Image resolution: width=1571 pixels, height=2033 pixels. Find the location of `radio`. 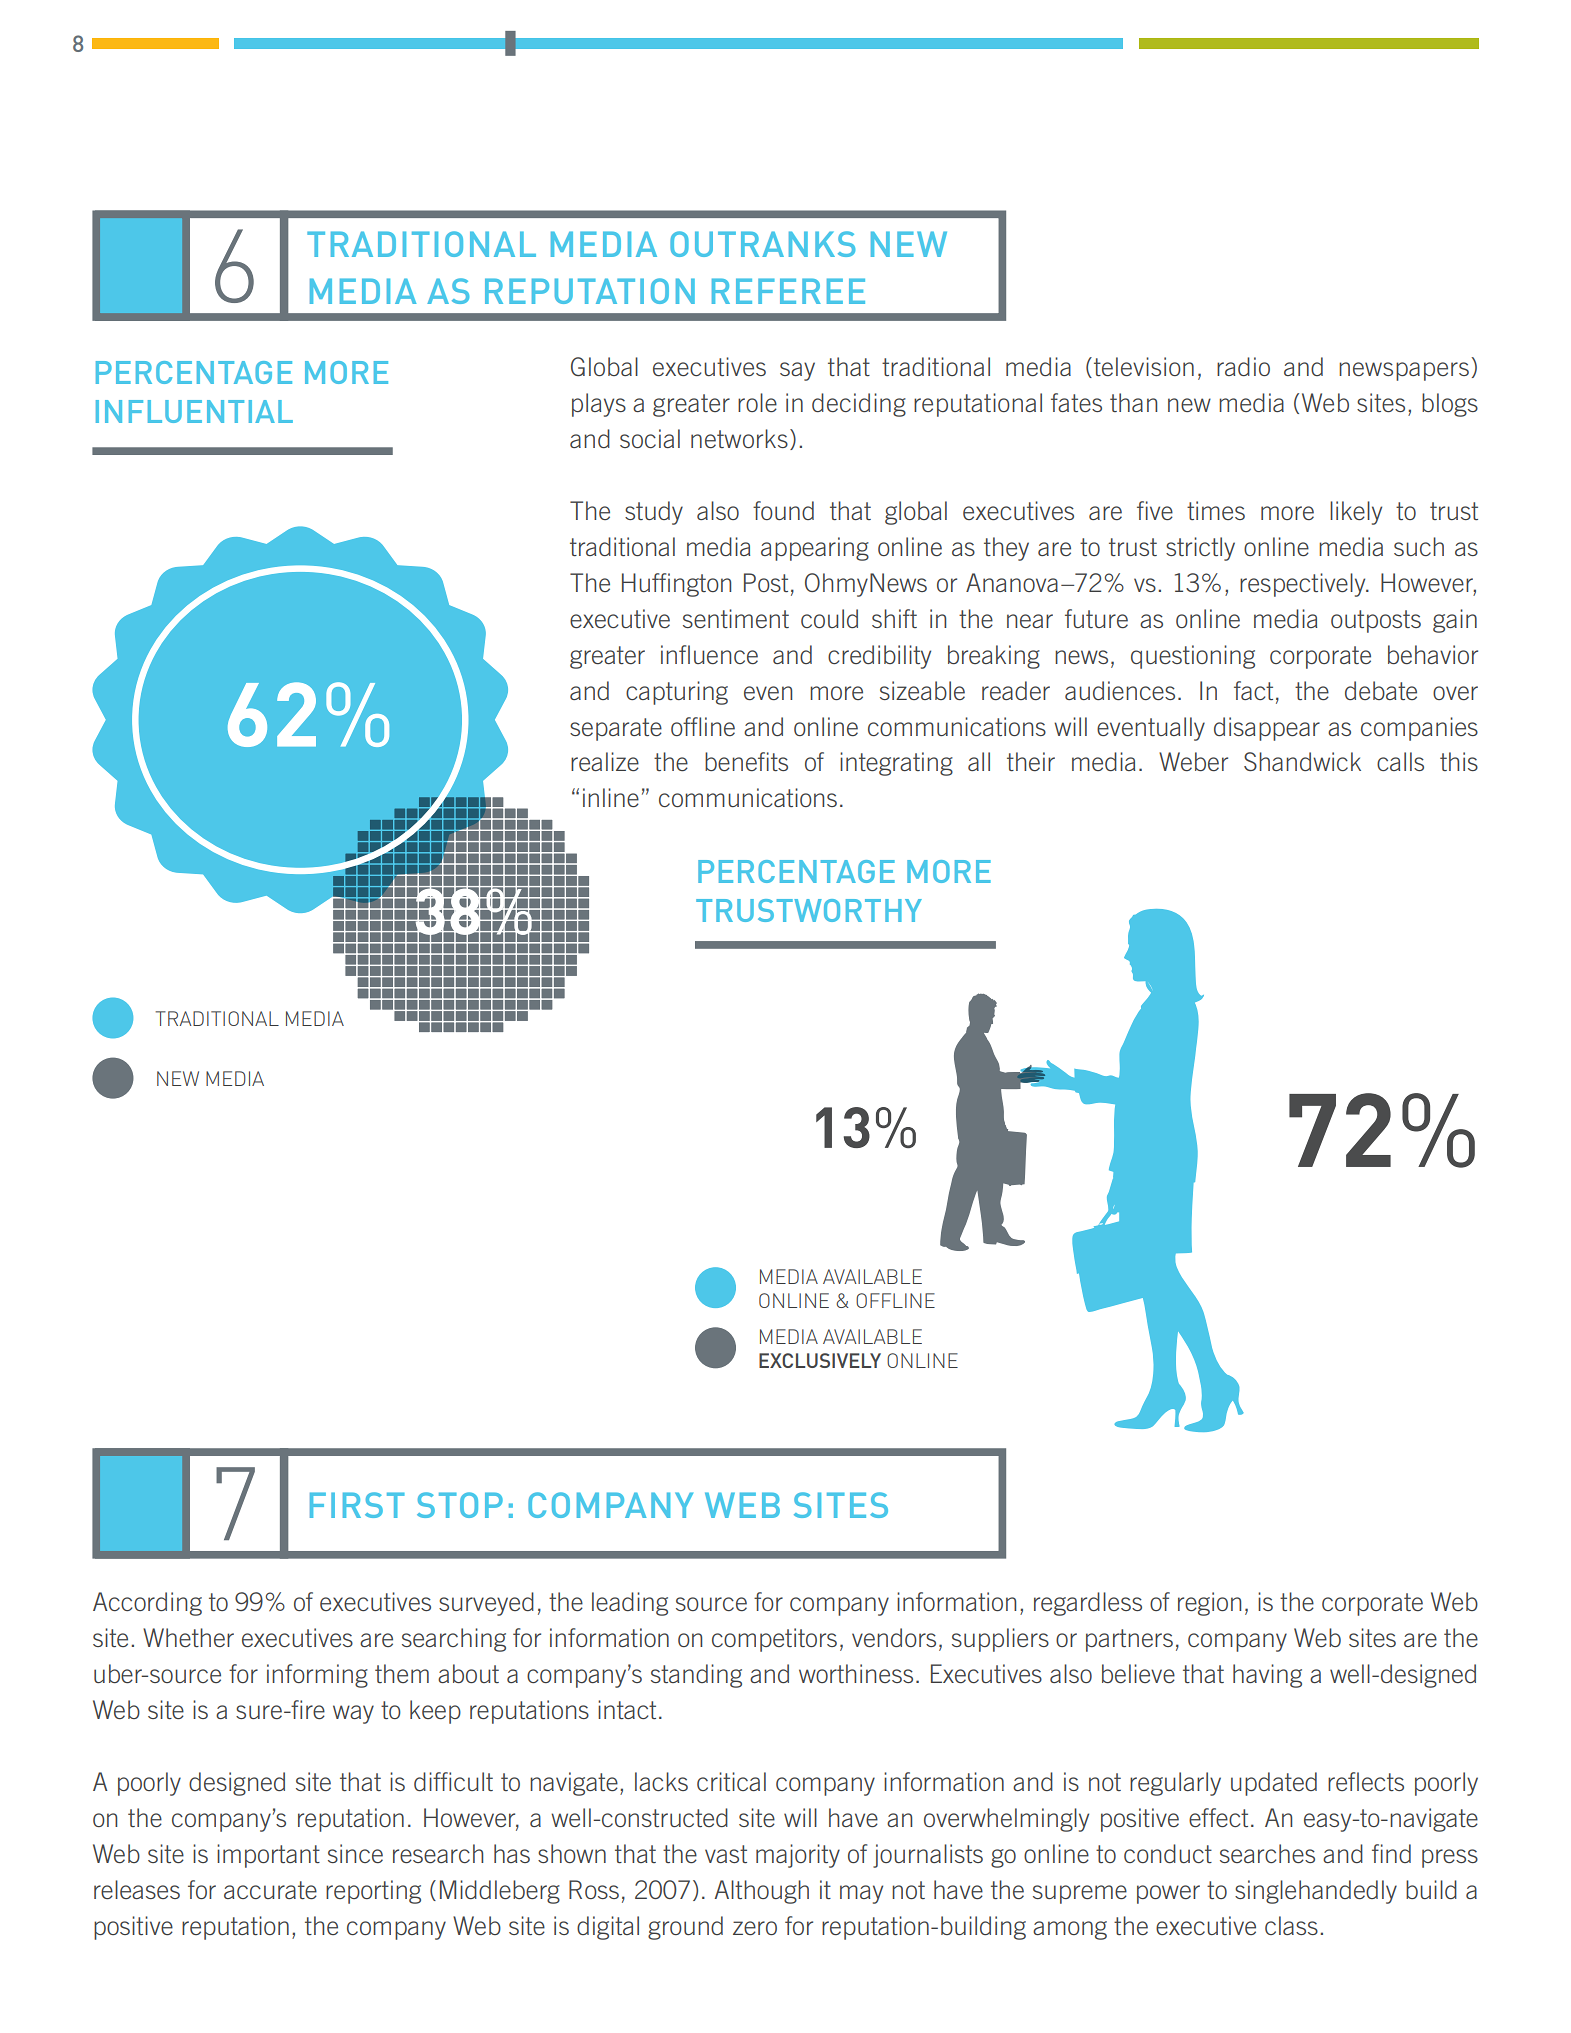

radio is located at coordinates (1243, 366).
